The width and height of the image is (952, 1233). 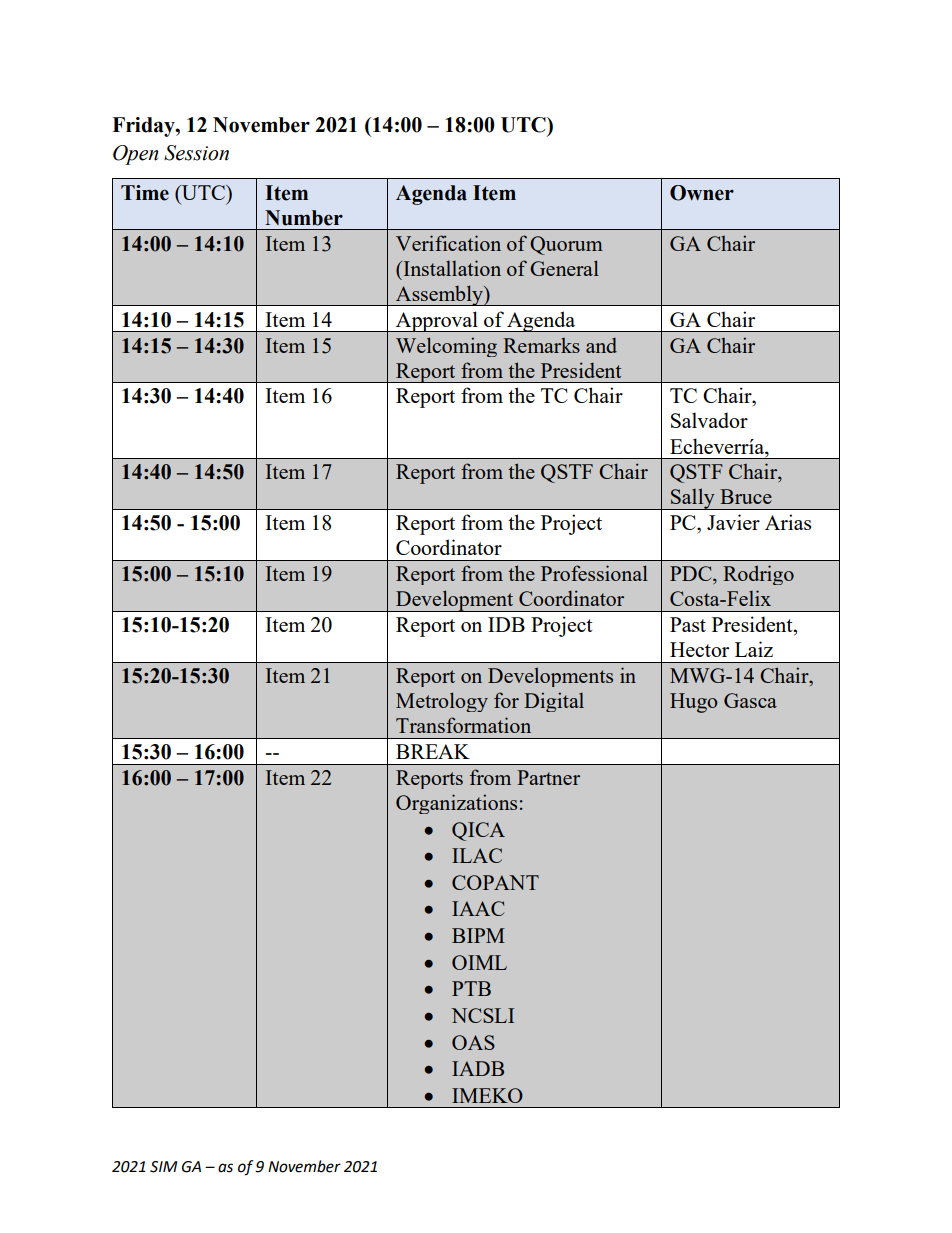 What do you see at coordinates (448, 243) in the image?
I see `Verification` at bounding box center [448, 243].
